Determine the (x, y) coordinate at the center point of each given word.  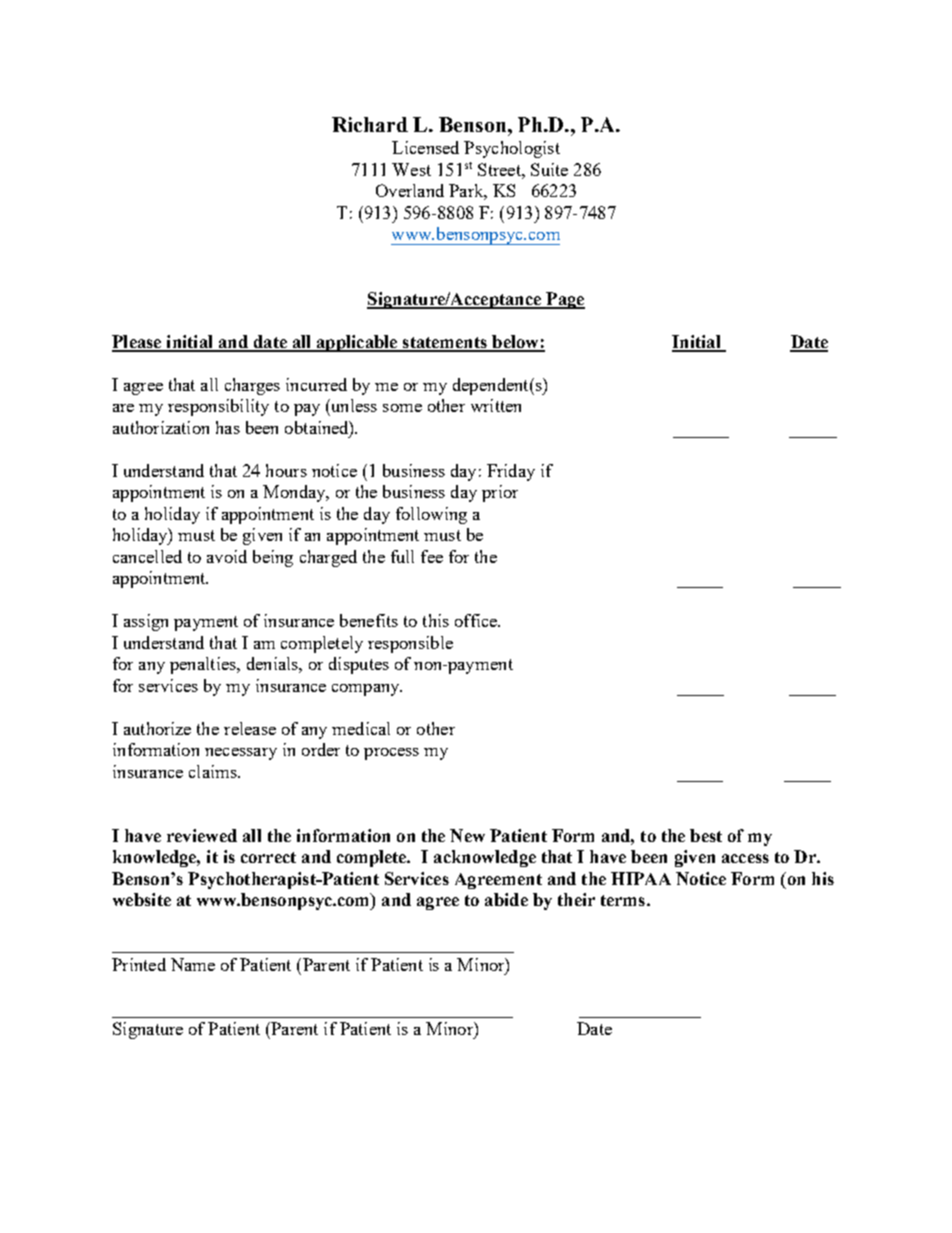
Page (564, 300)
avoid (227, 556)
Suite (549, 169)
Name (193, 964)
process (391, 754)
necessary (241, 754)
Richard (370, 124)
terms (623, 900)
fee (432, 556)
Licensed (425, 147)
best (706, 835)
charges (252, 386)
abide (506, 899)
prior (500, 493)
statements (445, 344)
